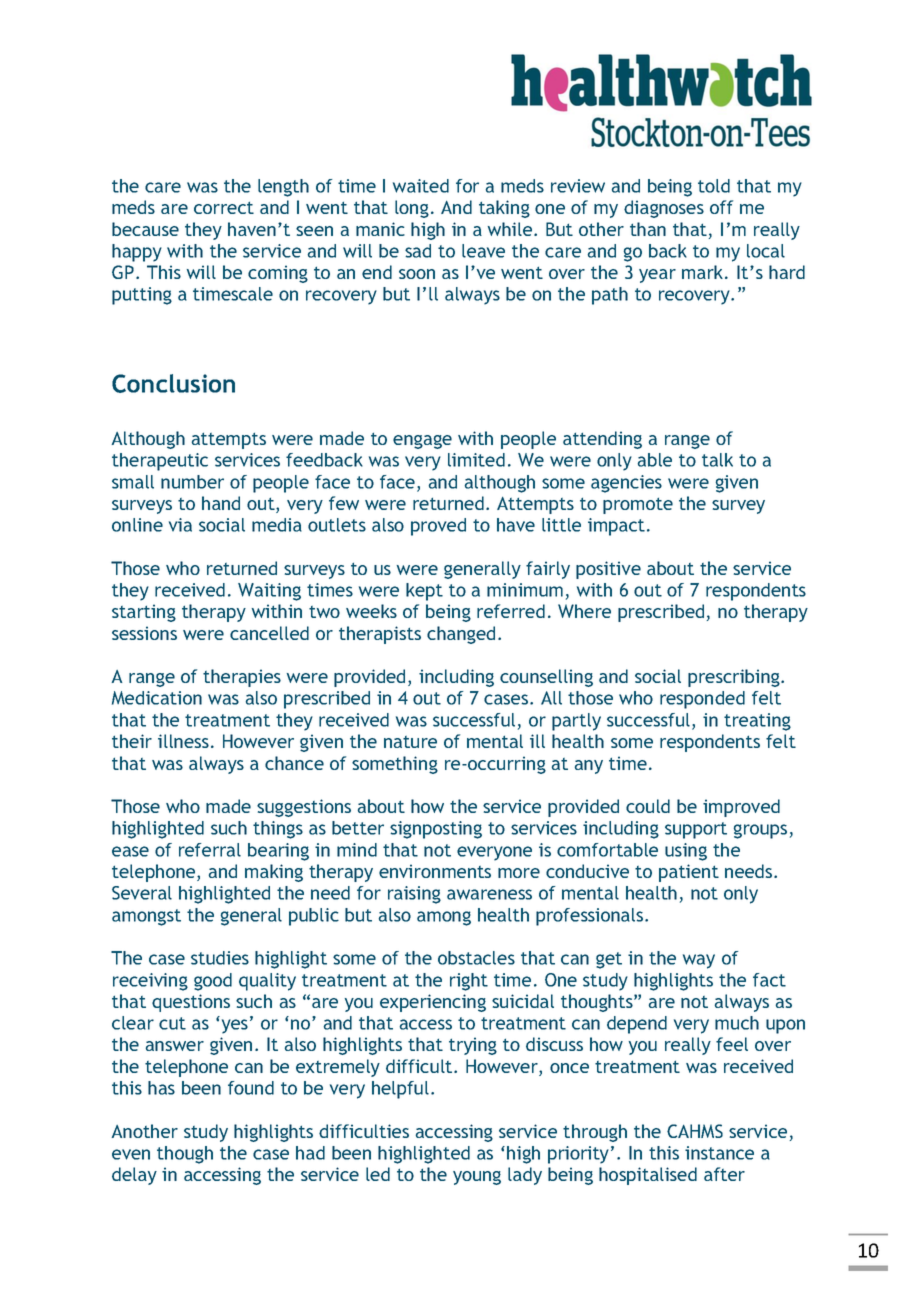 This document has width=924, height=1308. What do you see at coordinates (504, 209) in the document?
I see `taking` at bounding box center [504, 209].
